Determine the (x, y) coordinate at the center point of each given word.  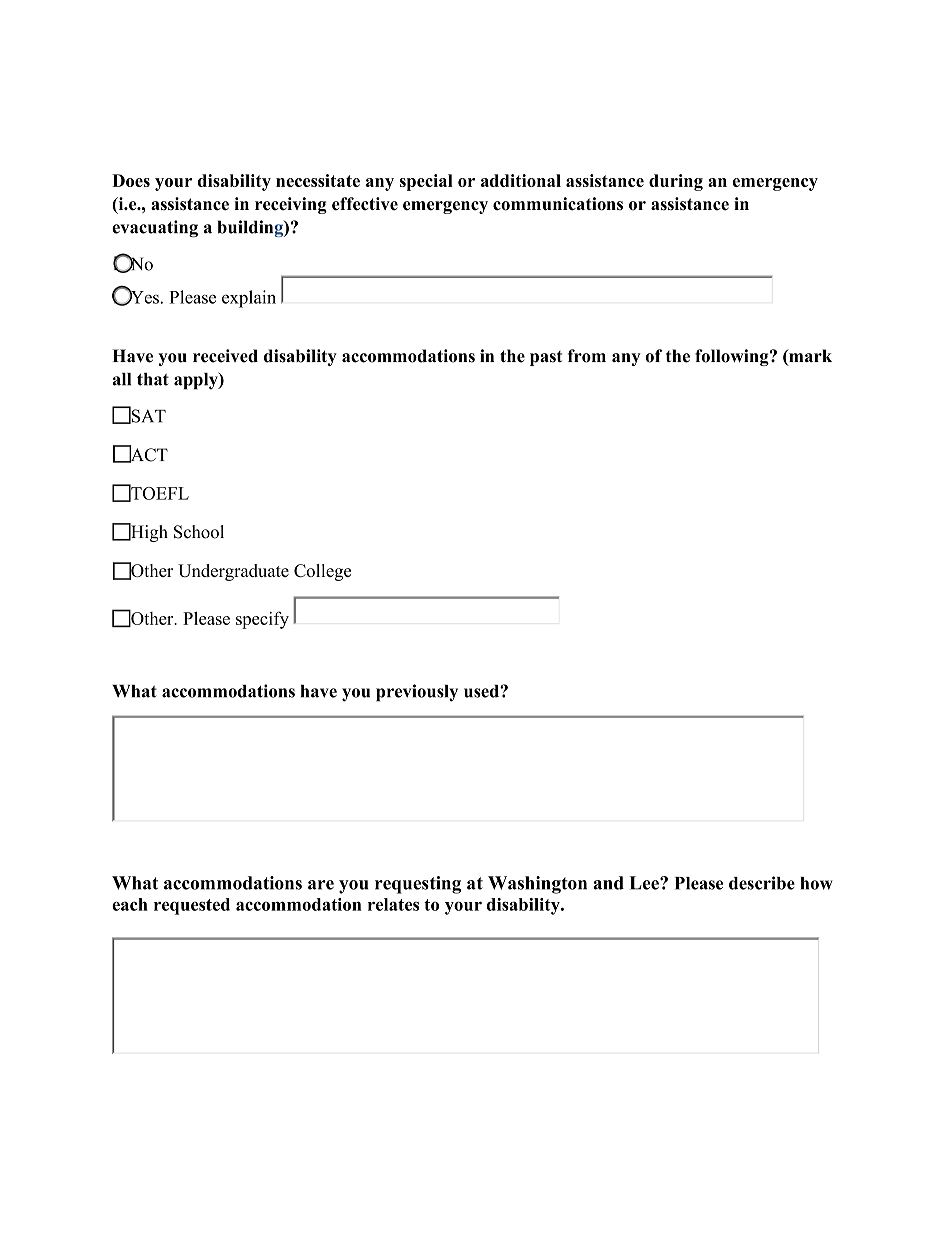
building (251, 228)
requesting (418, 885)
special (426, 182)
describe (762, 883)
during (676, 182)
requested (192, 906)
